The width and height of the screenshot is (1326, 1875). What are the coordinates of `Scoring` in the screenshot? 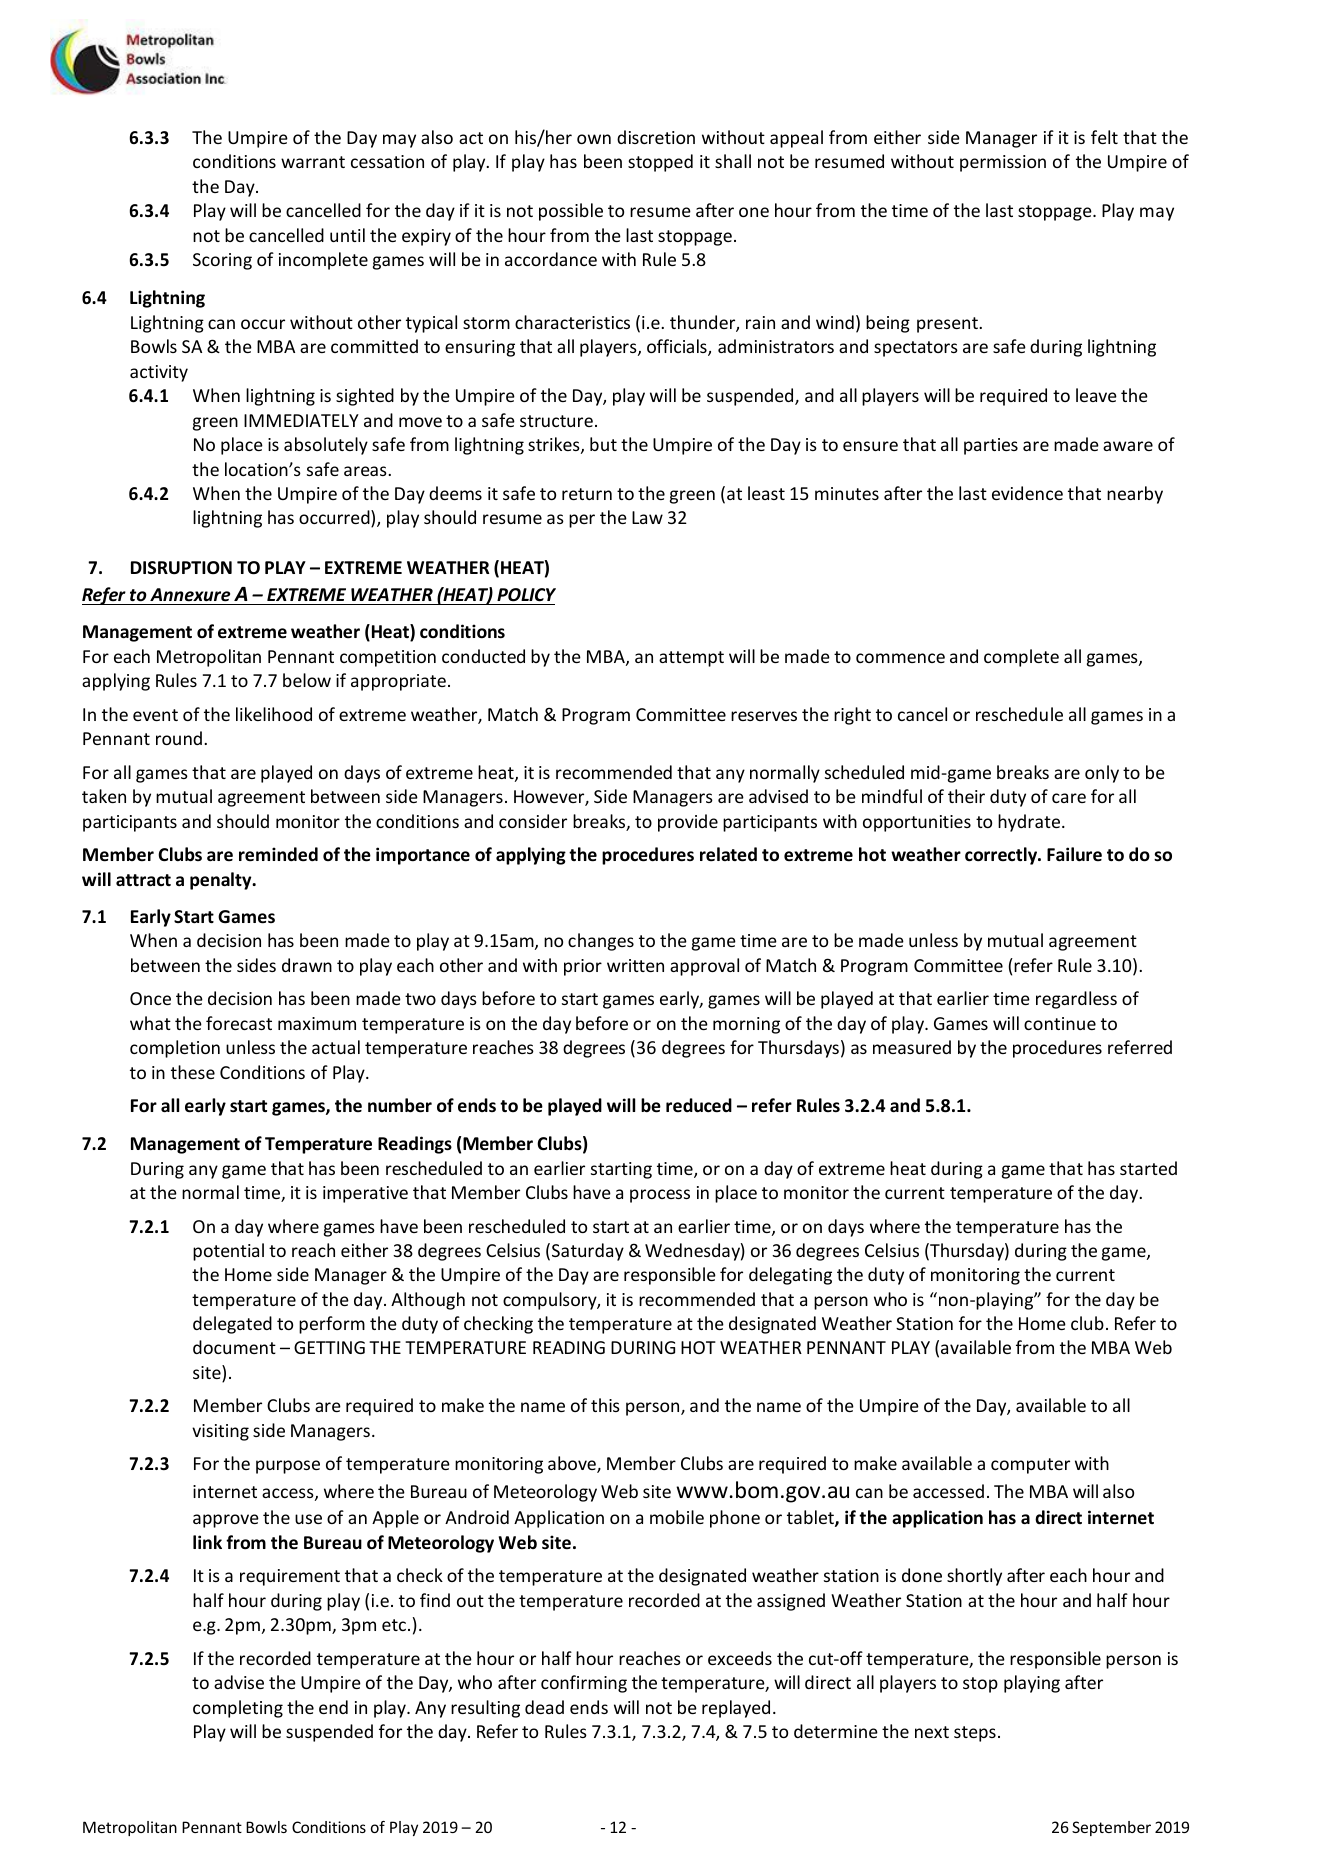 It's located at (222, 261).
